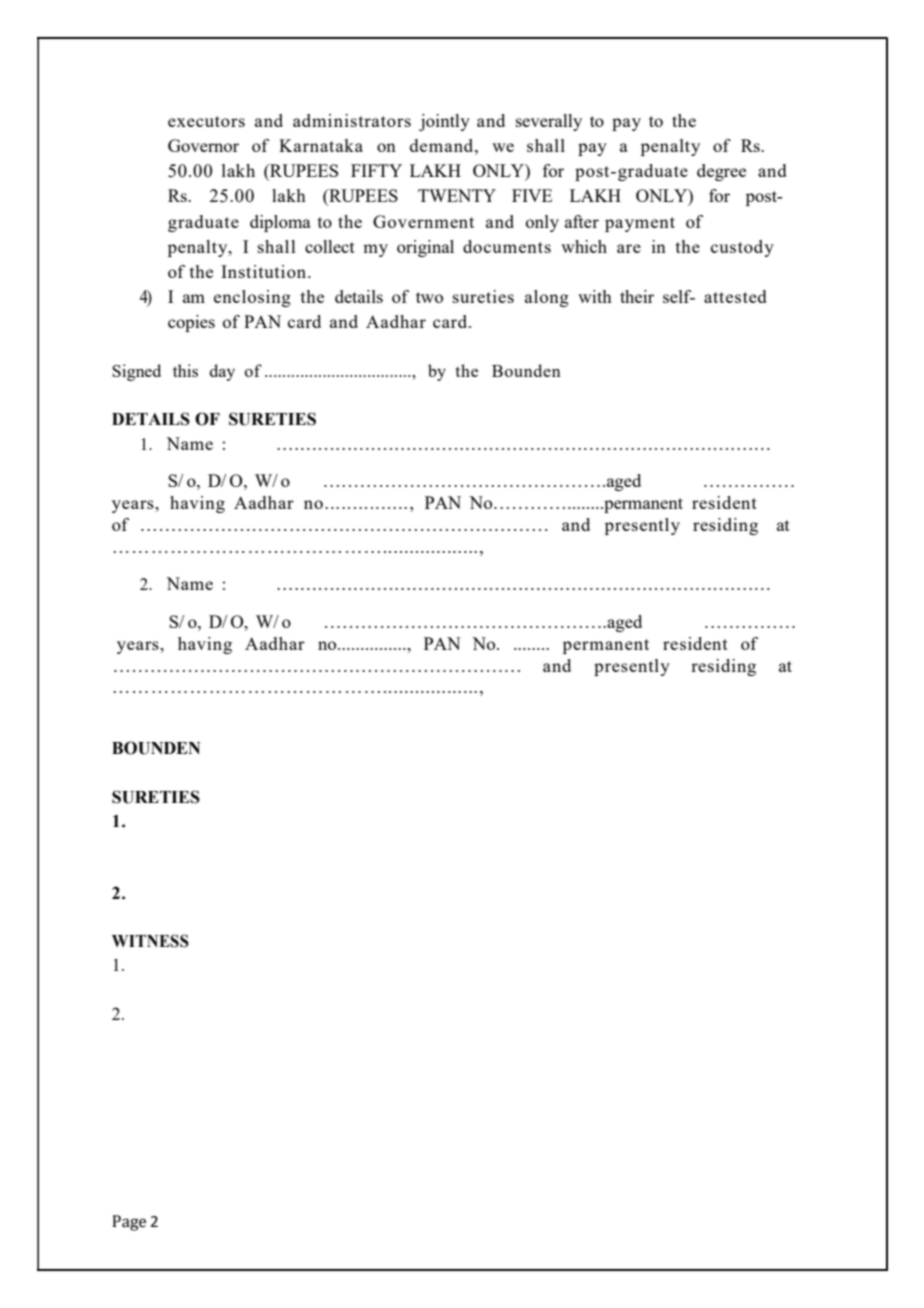 The width and height of the screenshot is (924, 1308). I want to click on Page, so click(129, 1223).
